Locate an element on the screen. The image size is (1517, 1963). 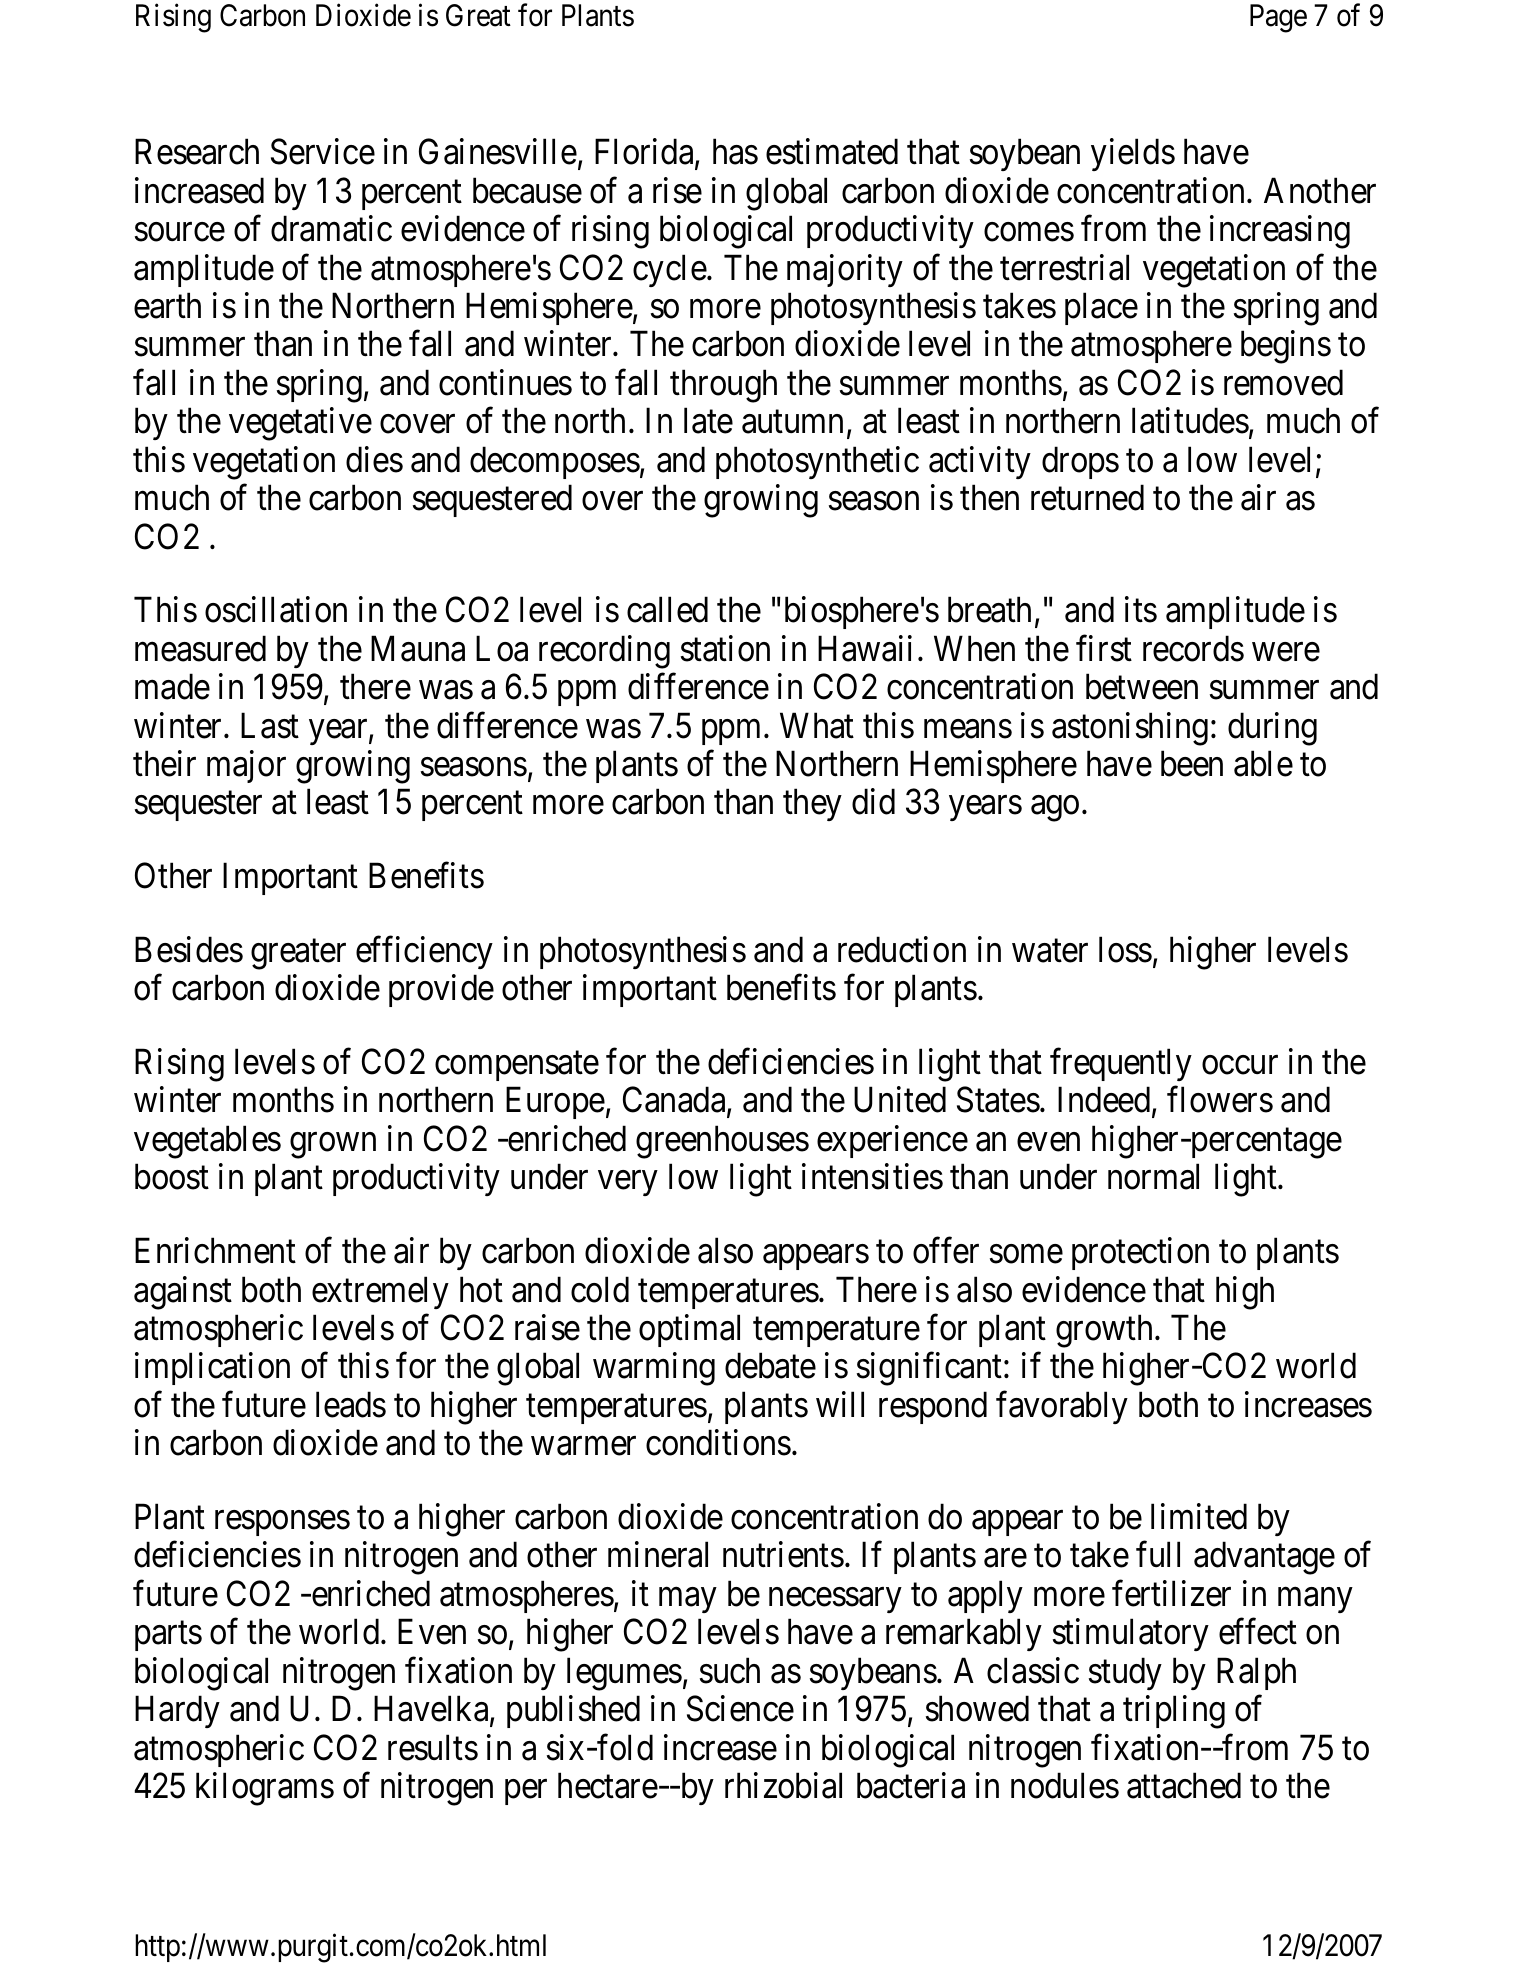
tripling is located at coordinates (1174, 1712).
